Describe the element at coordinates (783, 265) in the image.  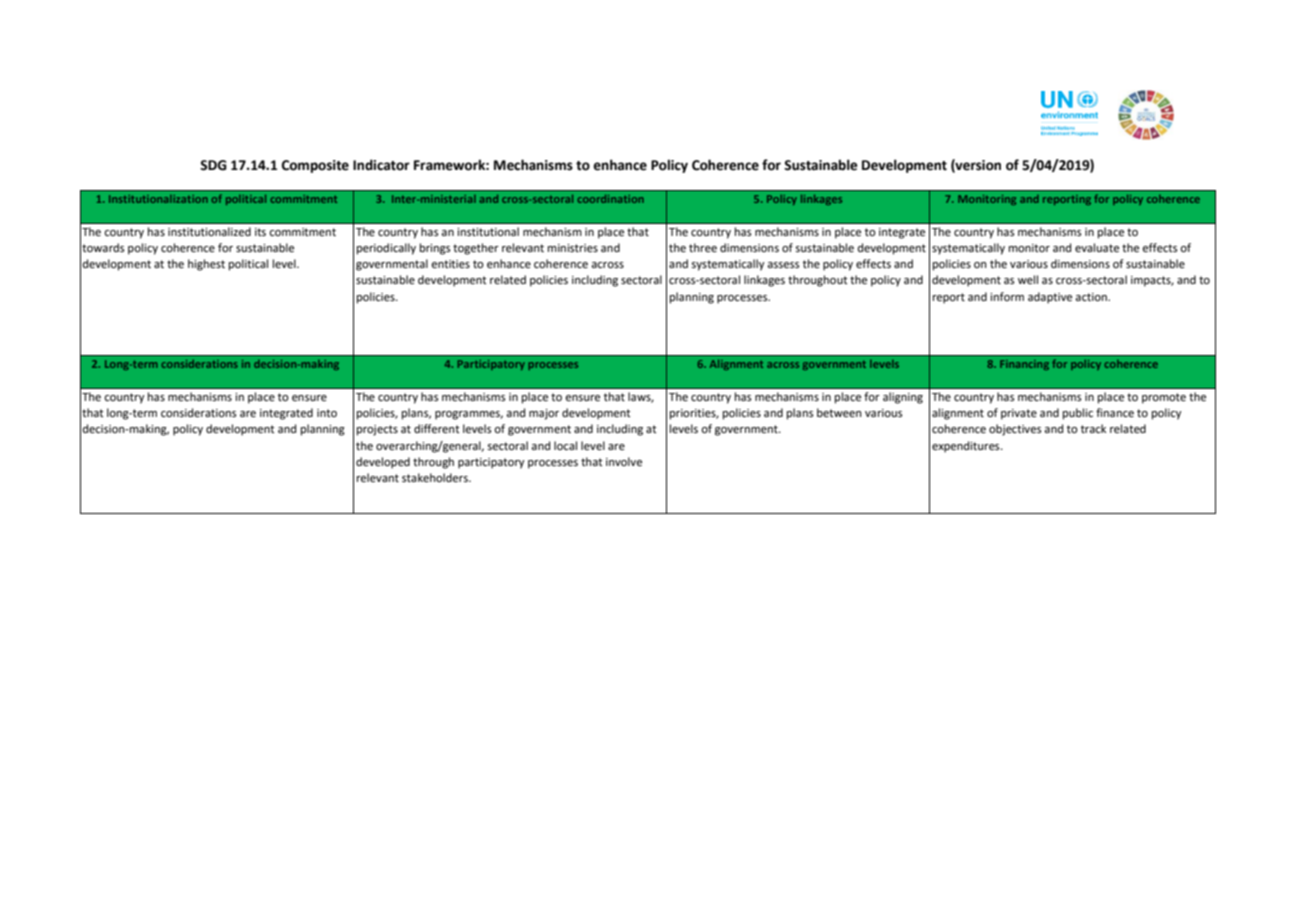
I see `assess` at that location.
